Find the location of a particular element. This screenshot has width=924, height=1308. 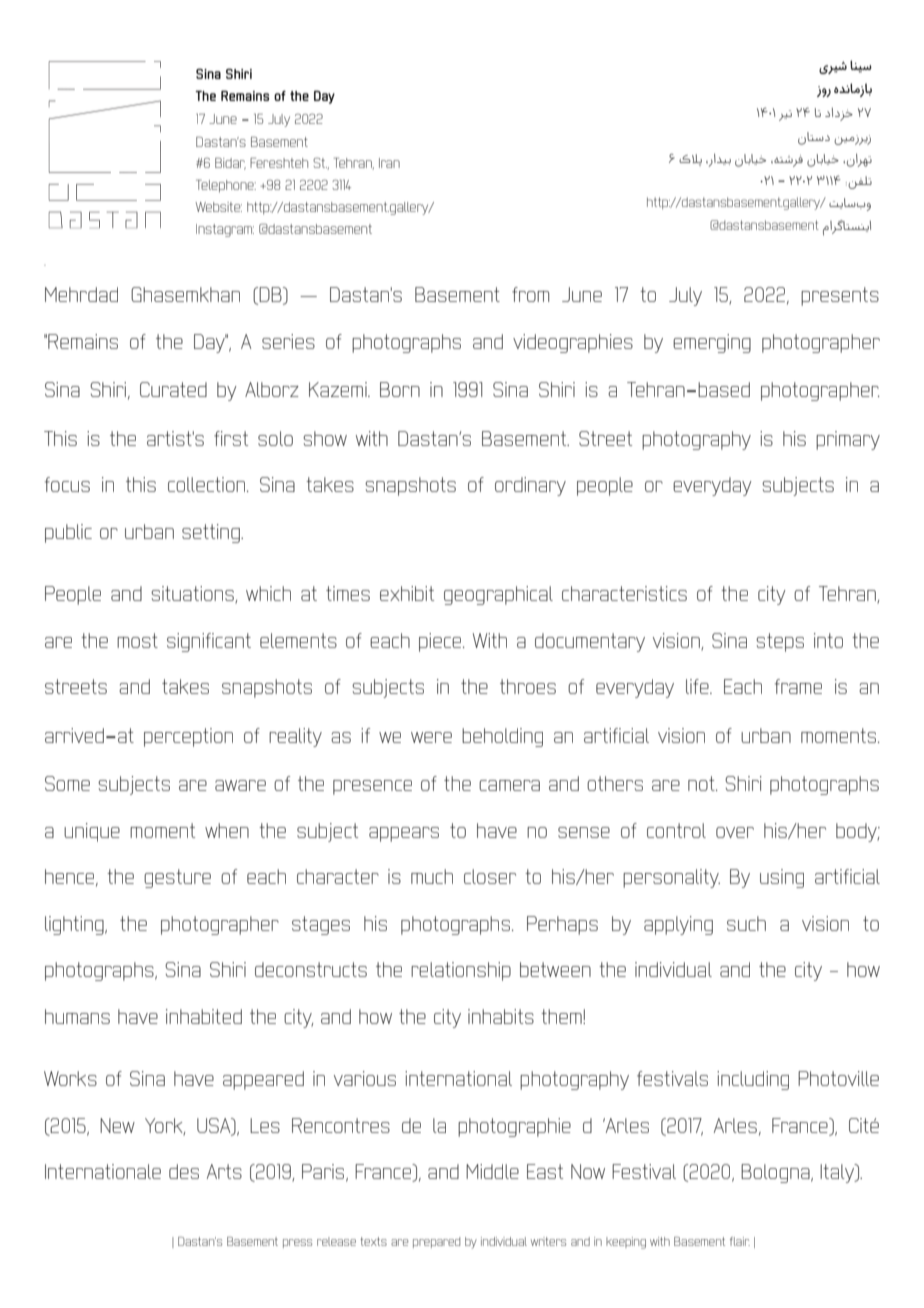

des is located at coordinates (184, 1171).
